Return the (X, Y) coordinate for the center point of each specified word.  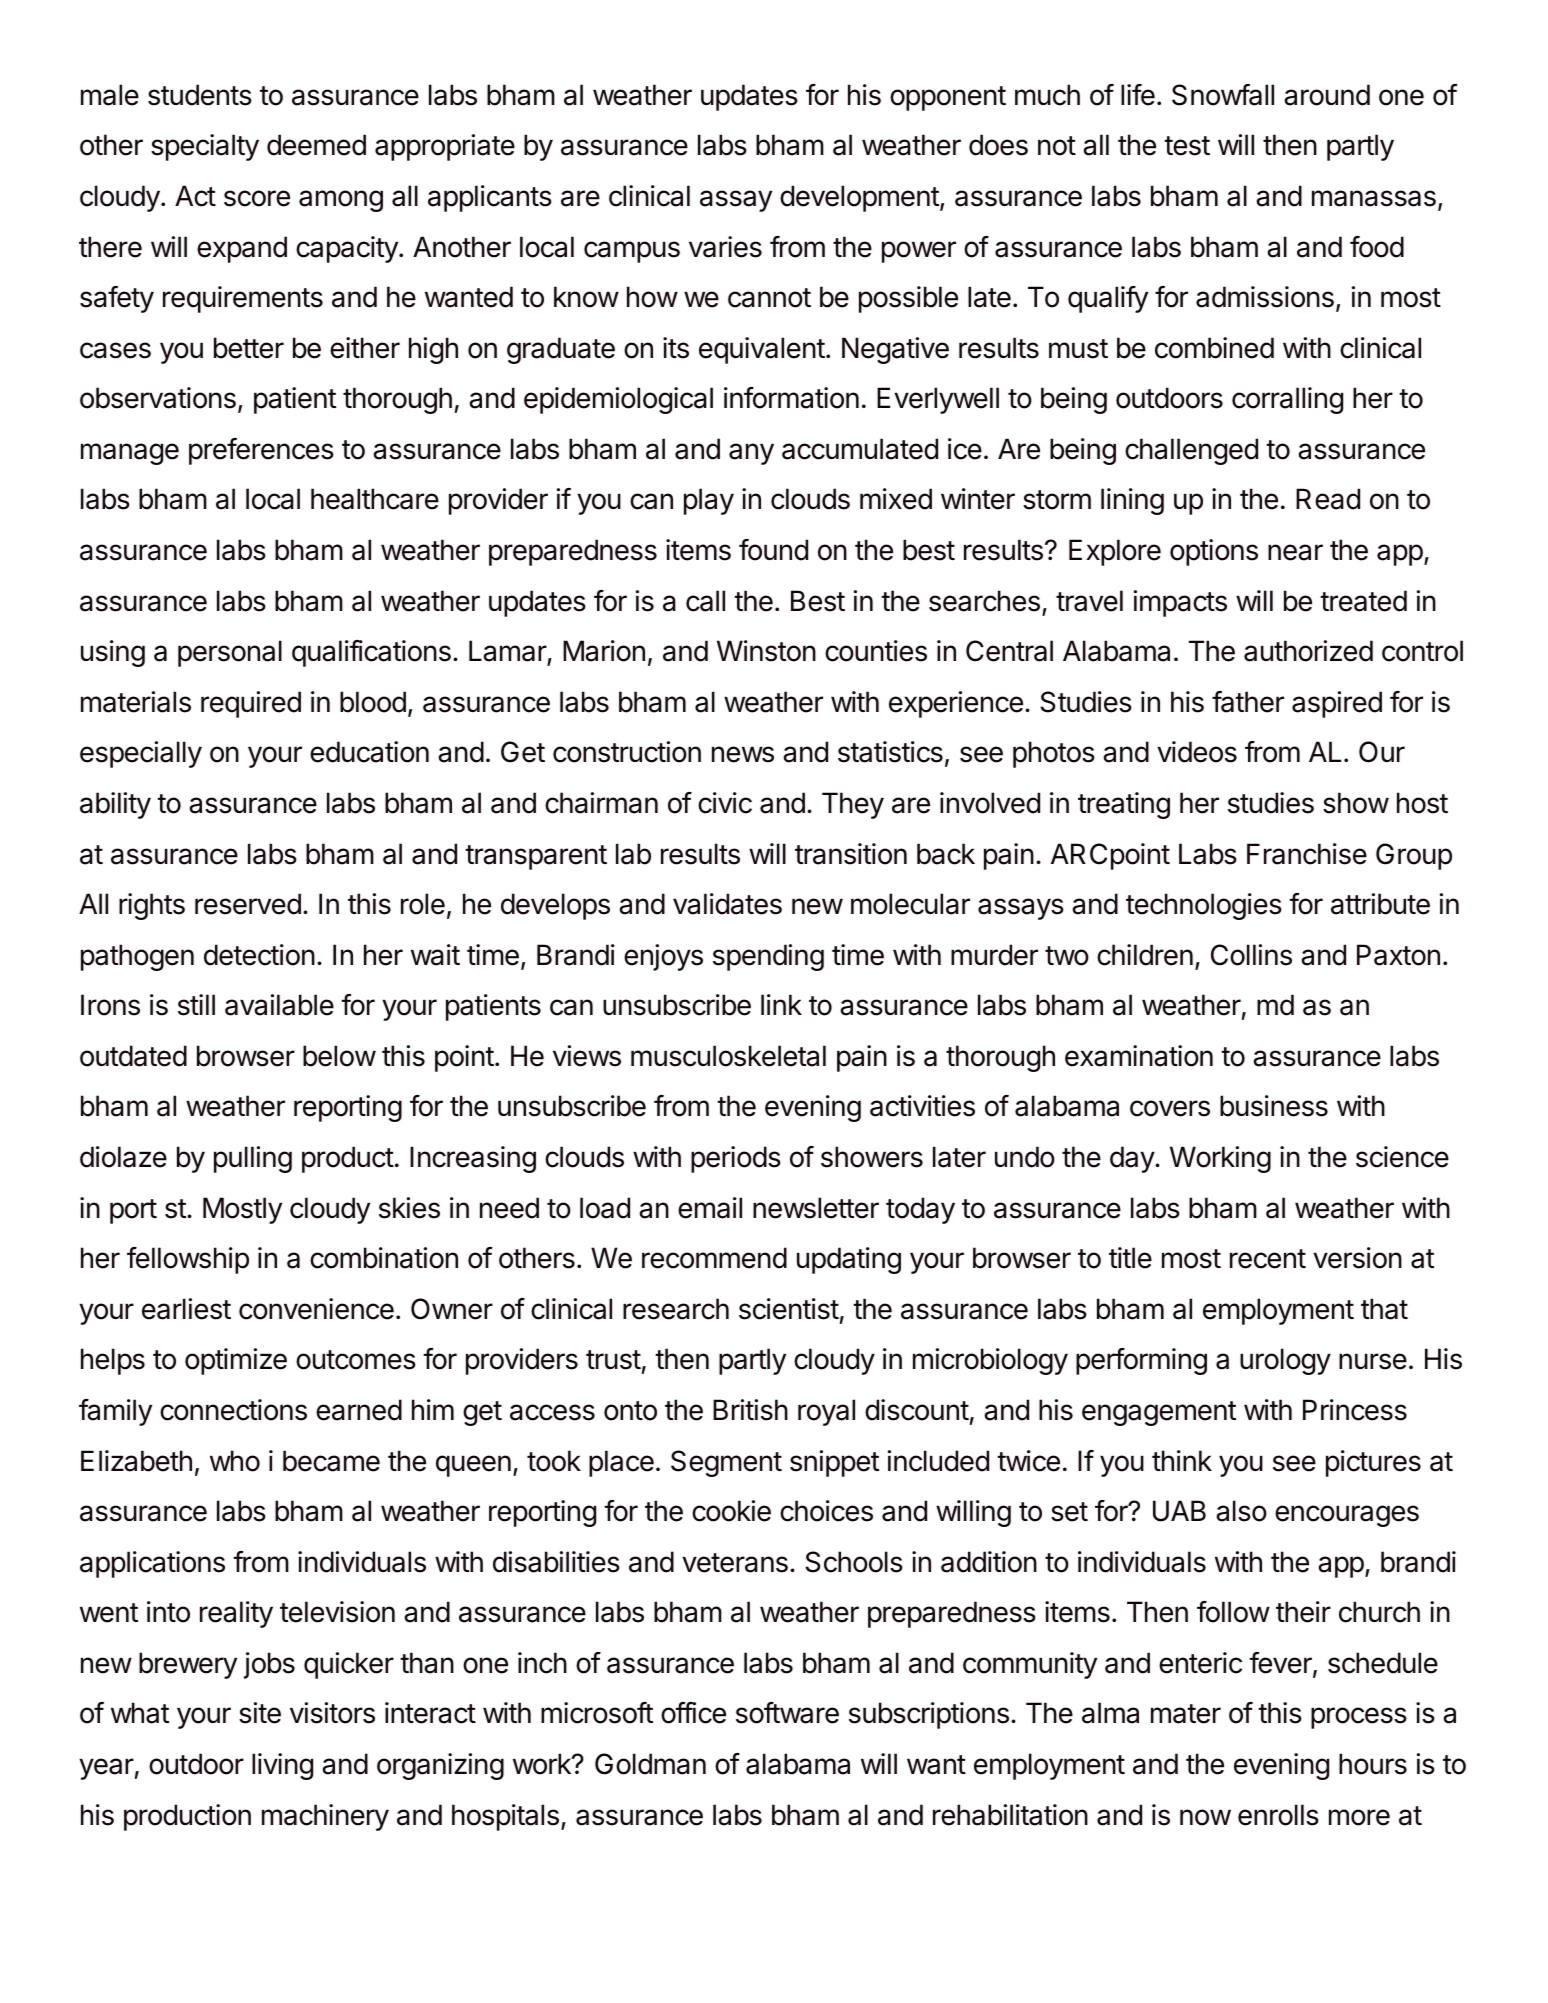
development (860, 198)
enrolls (1278, 1815)
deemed (316, 145)
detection (259, 955)
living (282, 1766)
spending (768, 957)
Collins (1251, 955)
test (1187, 146)
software (787, 1713)
